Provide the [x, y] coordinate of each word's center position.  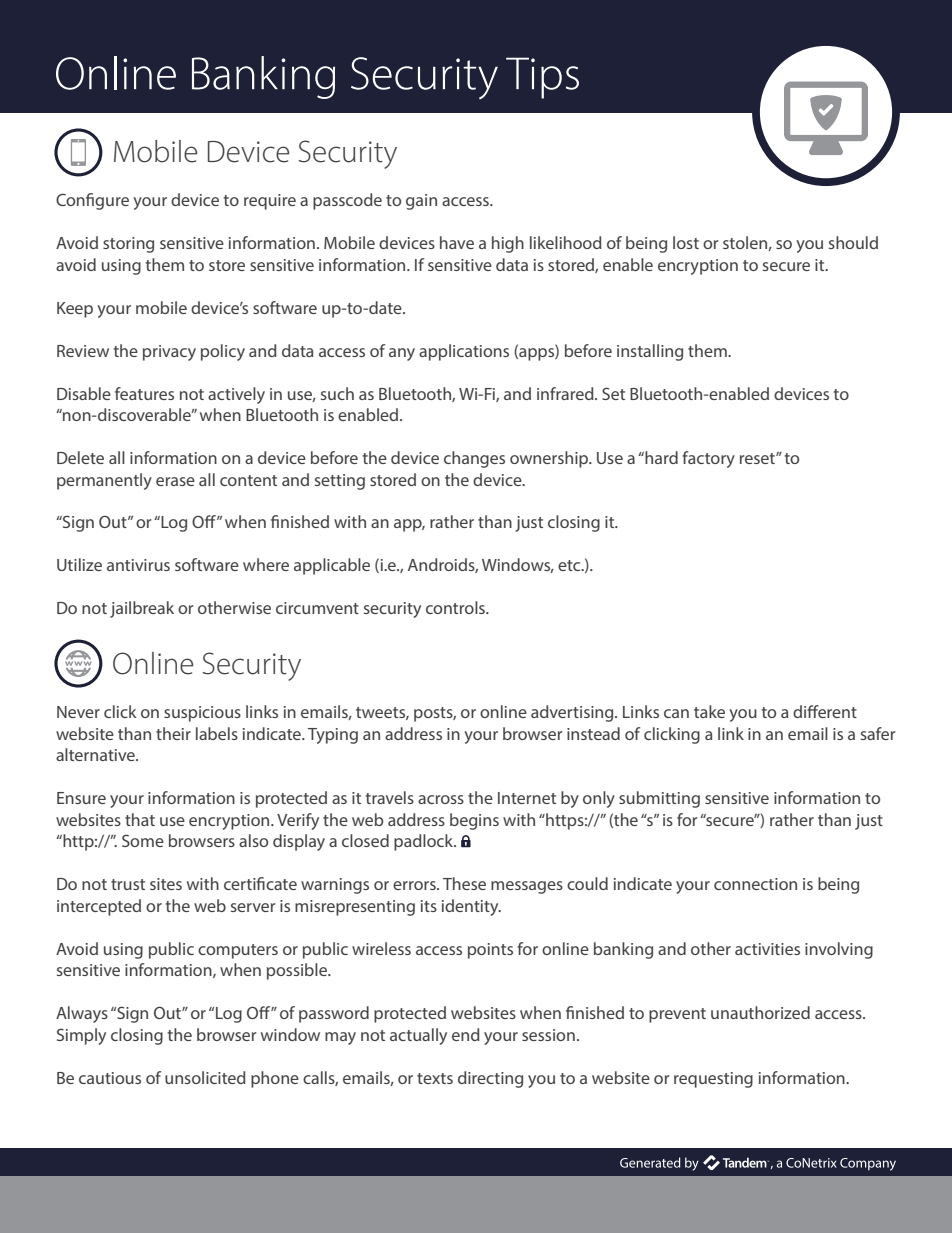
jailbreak [142, 609]
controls [456, 607]
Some [143, 840]
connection [755, 884]
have [457, 242]
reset [758, 458]
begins [474, 821]
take [709, 711]
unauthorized [760, 1012]
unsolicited [205, 1077]
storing [128, 245]
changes [474, 459]
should [853, 242]
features [144, 393]
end [466, 1034]
